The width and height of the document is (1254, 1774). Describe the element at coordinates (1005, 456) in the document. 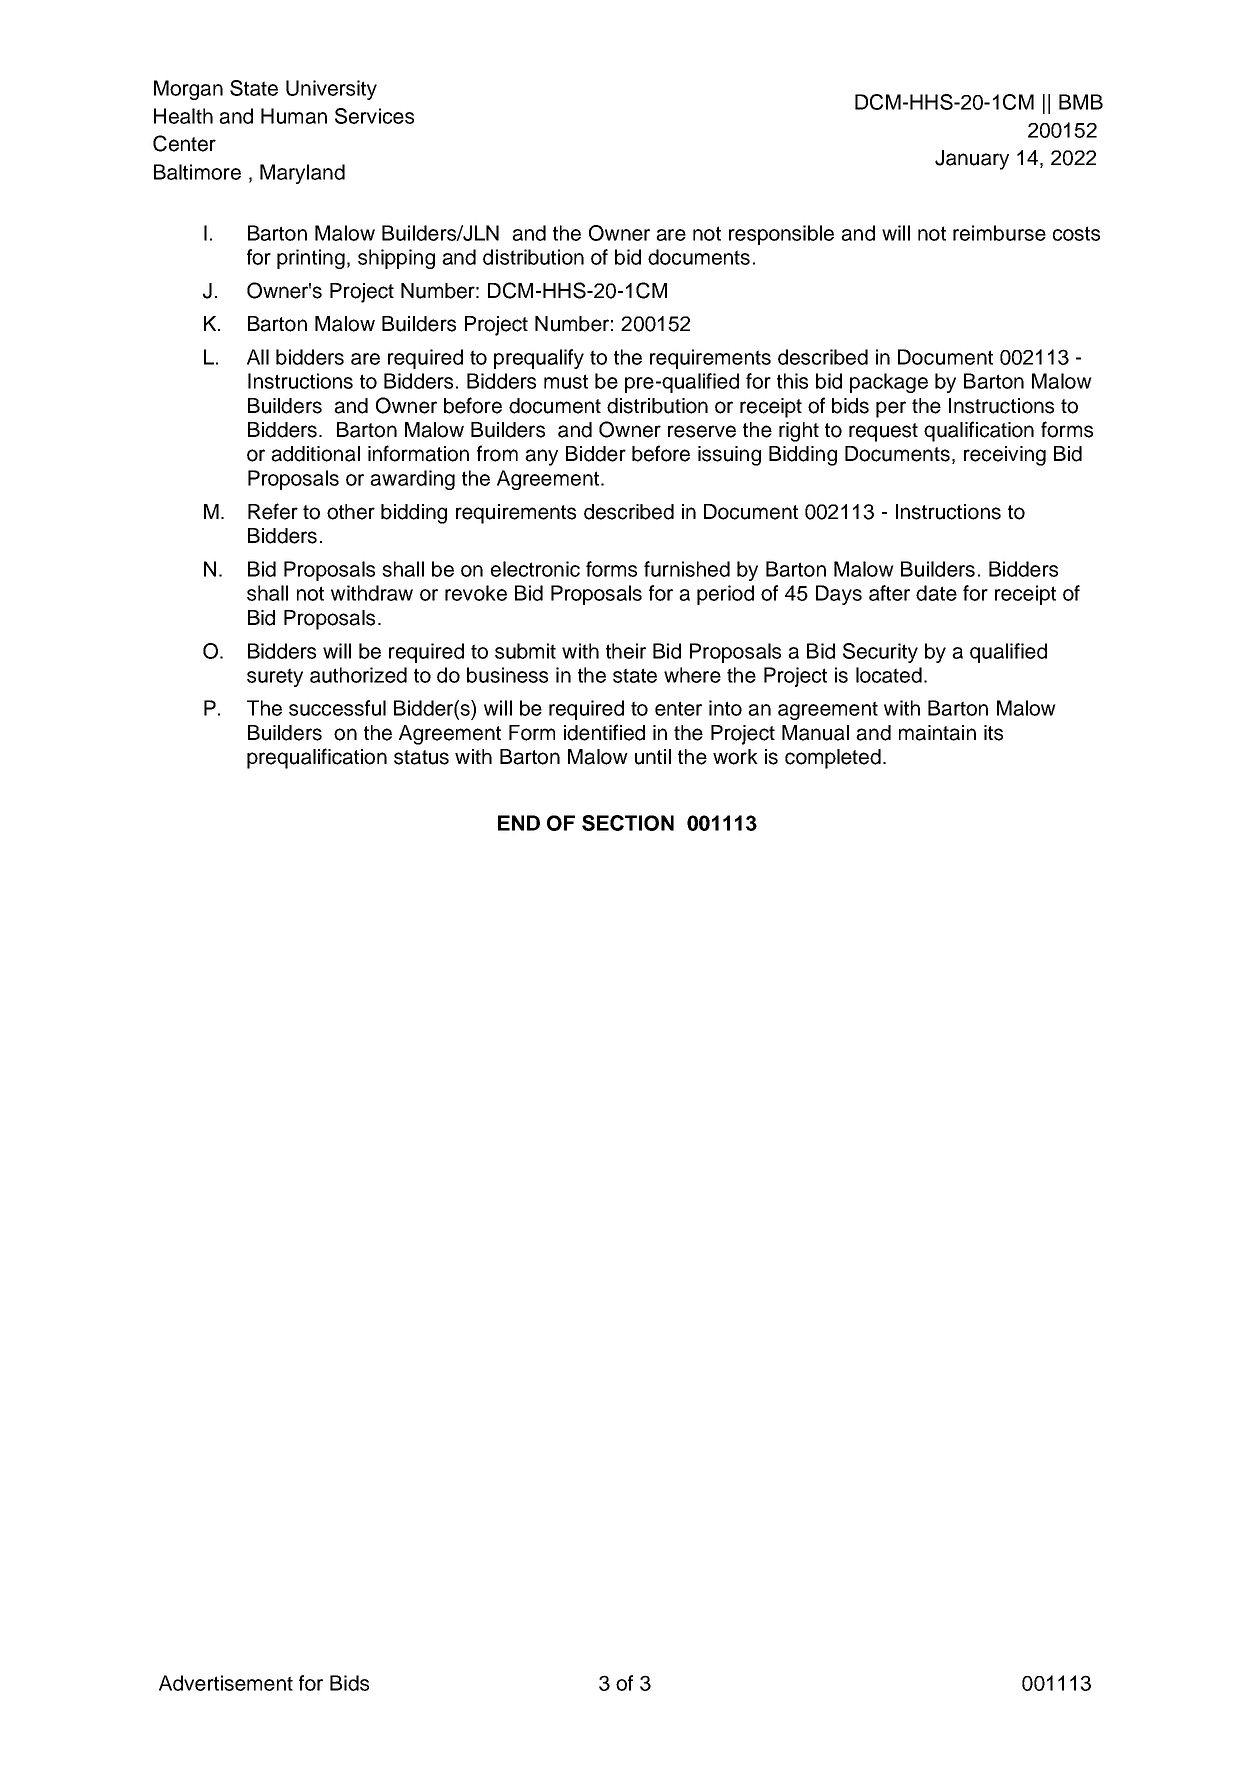

I see `receiving` at that location.
